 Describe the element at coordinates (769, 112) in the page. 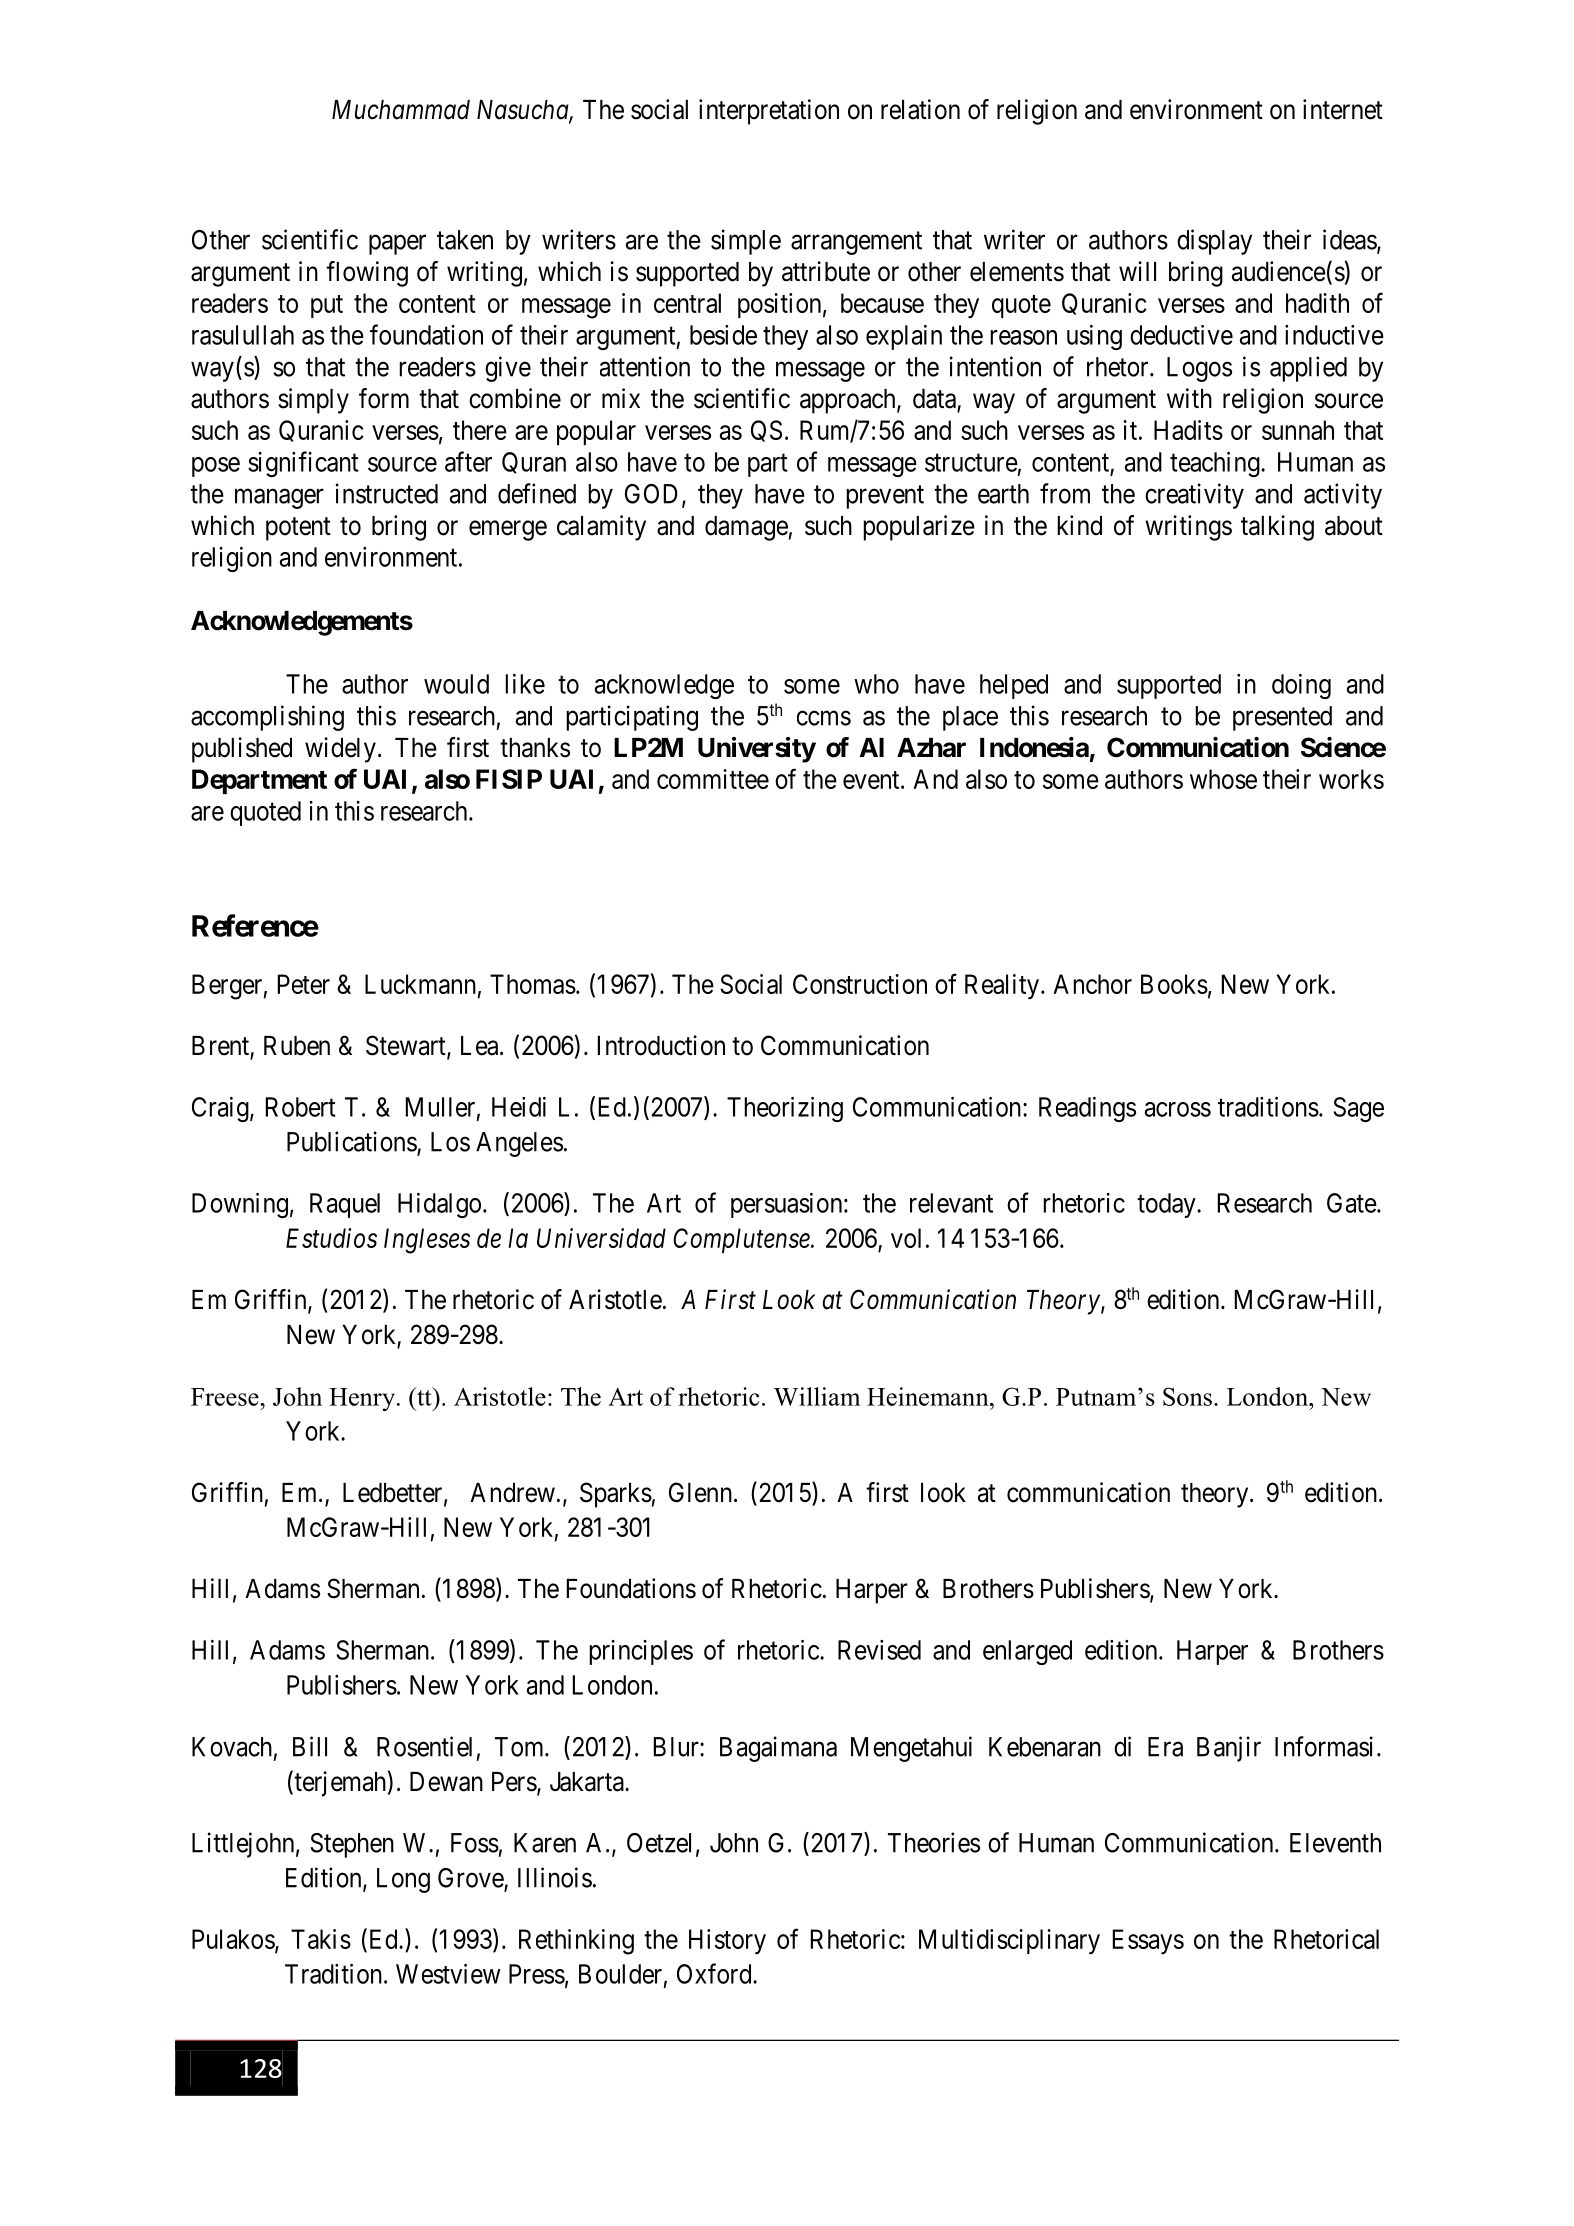

I see `interpretation` at that location.
